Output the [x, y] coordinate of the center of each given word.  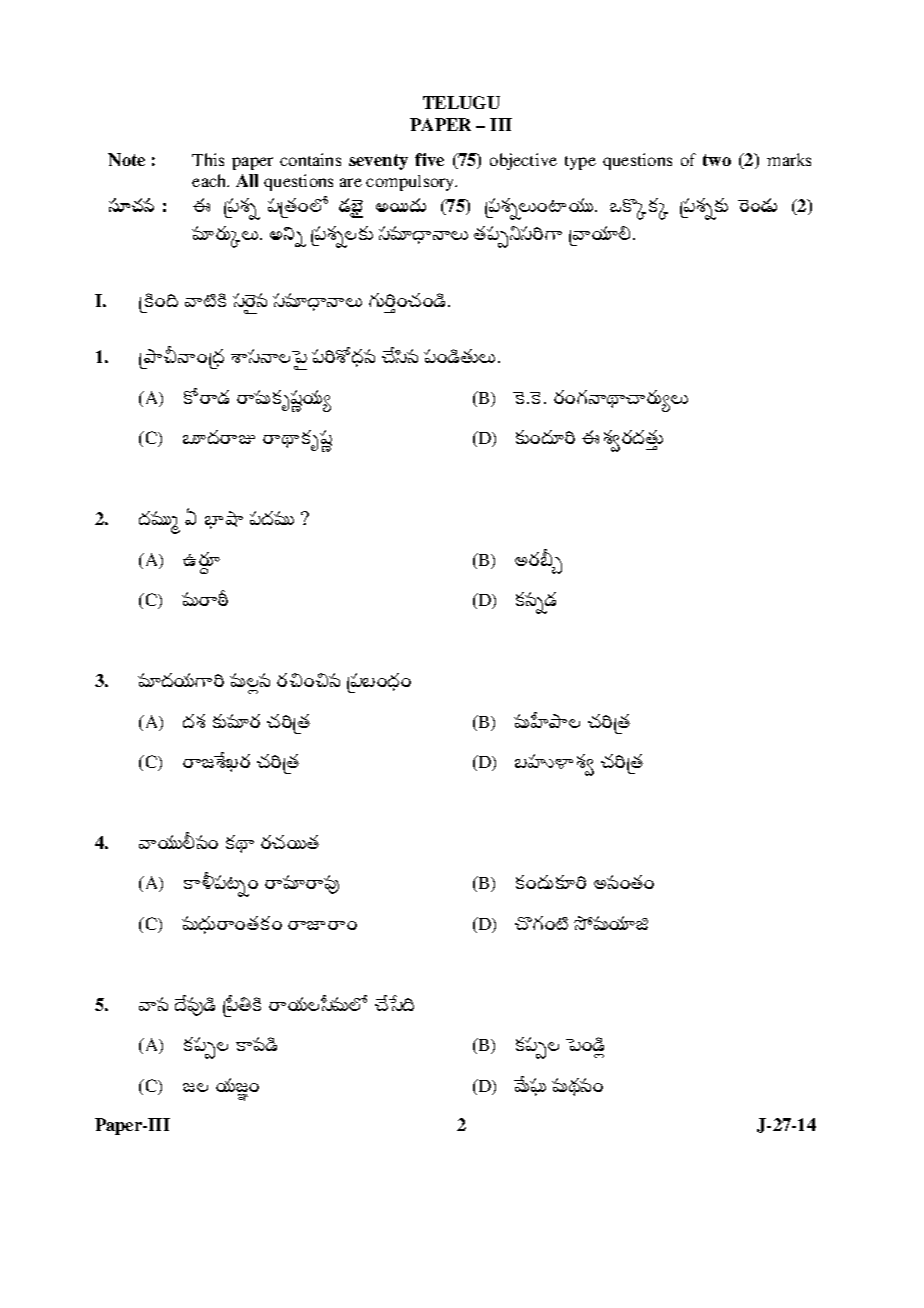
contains [310, 159]
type [580, 163]
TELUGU [461, 102]
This [208, 159]
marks [789, 159]
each [210, 180]
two [717, 160]
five [429, 159]
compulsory [411, 183]
